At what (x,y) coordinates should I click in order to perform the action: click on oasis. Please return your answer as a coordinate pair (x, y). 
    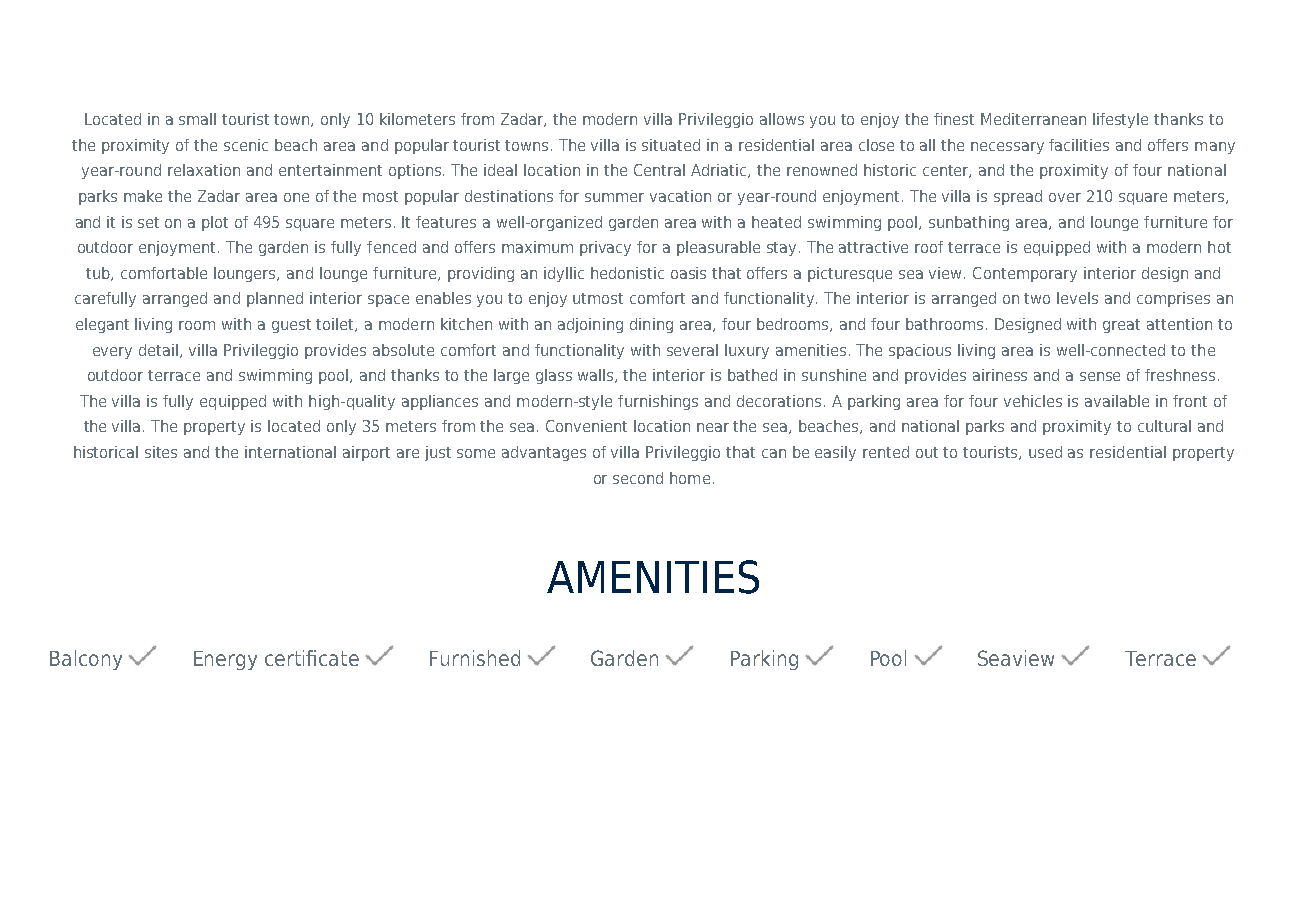
    Looking at the image, I should click on (688, 273).
